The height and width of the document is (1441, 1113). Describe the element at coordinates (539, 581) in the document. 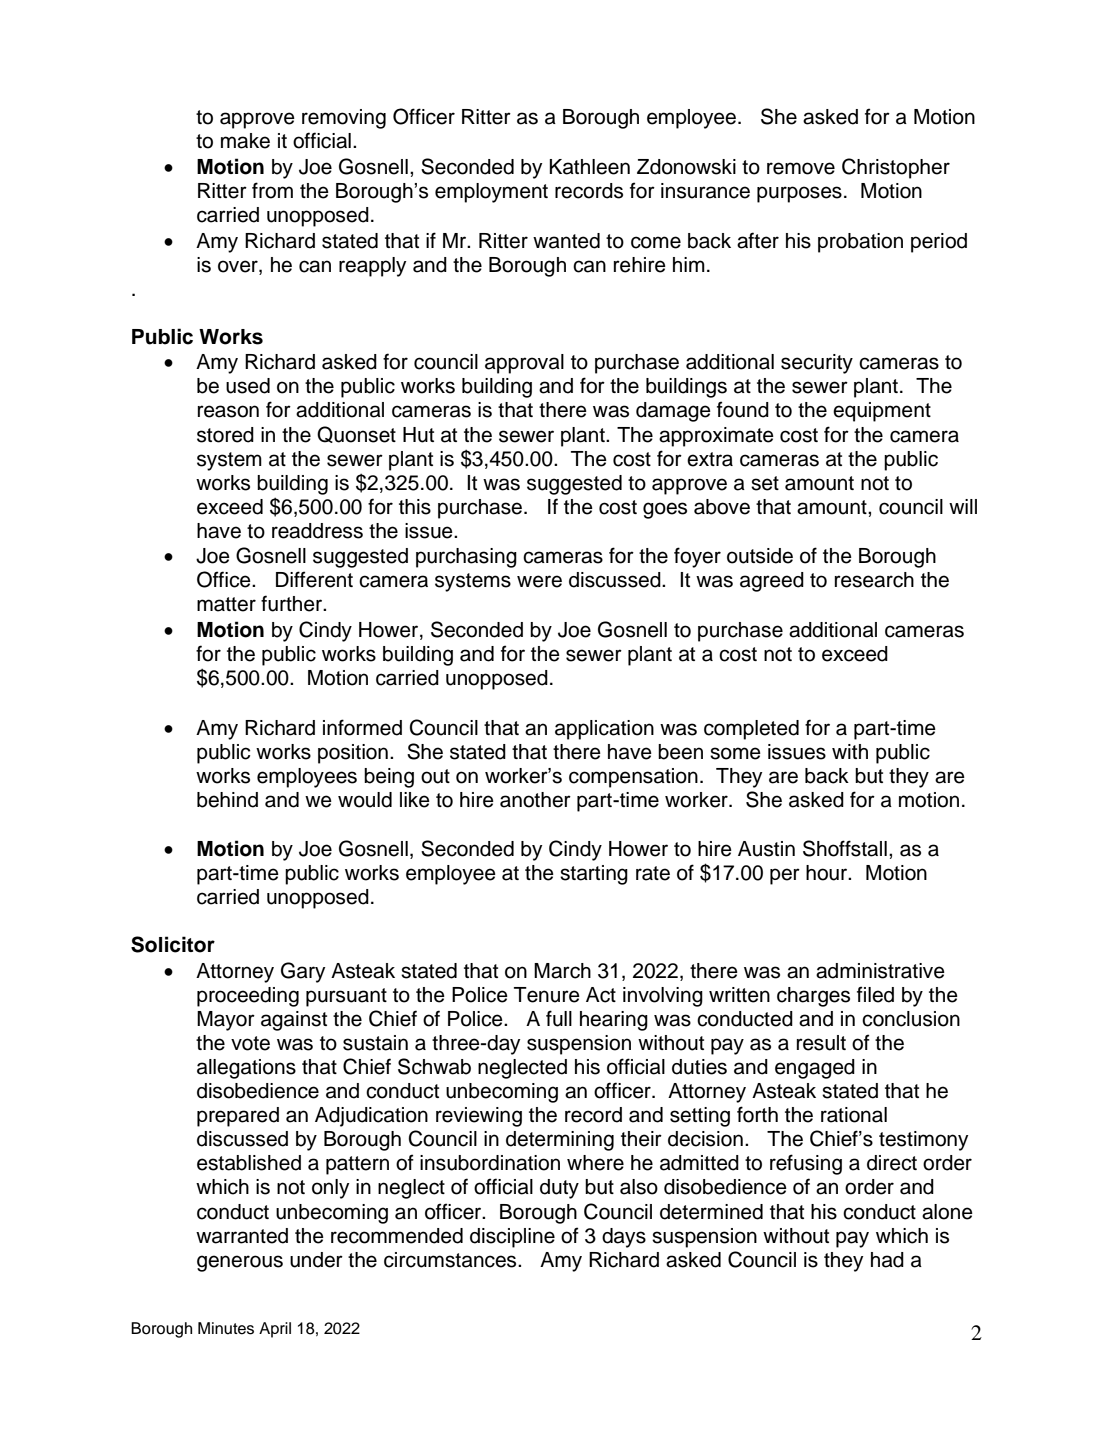

I see `were` at that location.
